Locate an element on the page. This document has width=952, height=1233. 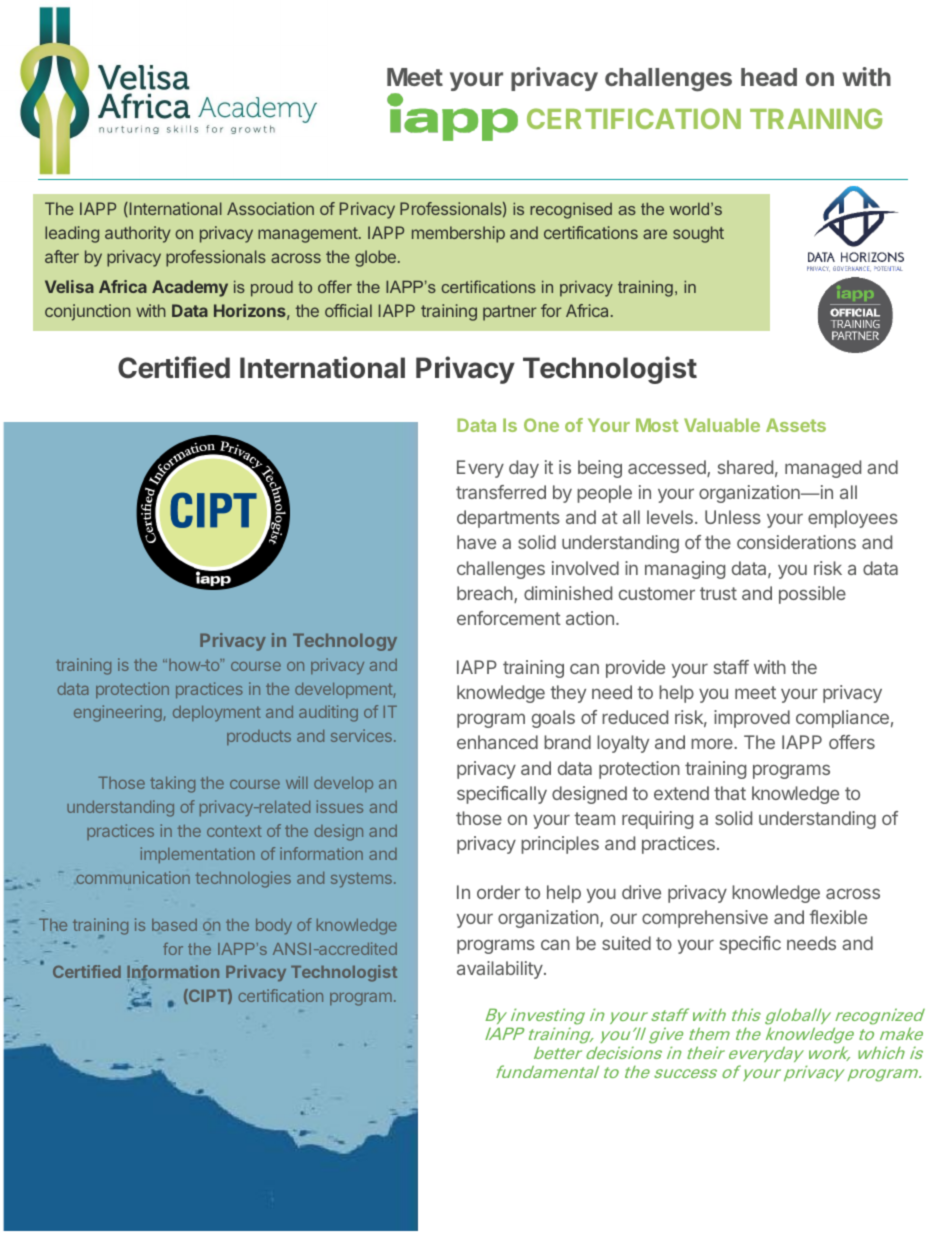
recognised is located at coordinates (571, 211).
